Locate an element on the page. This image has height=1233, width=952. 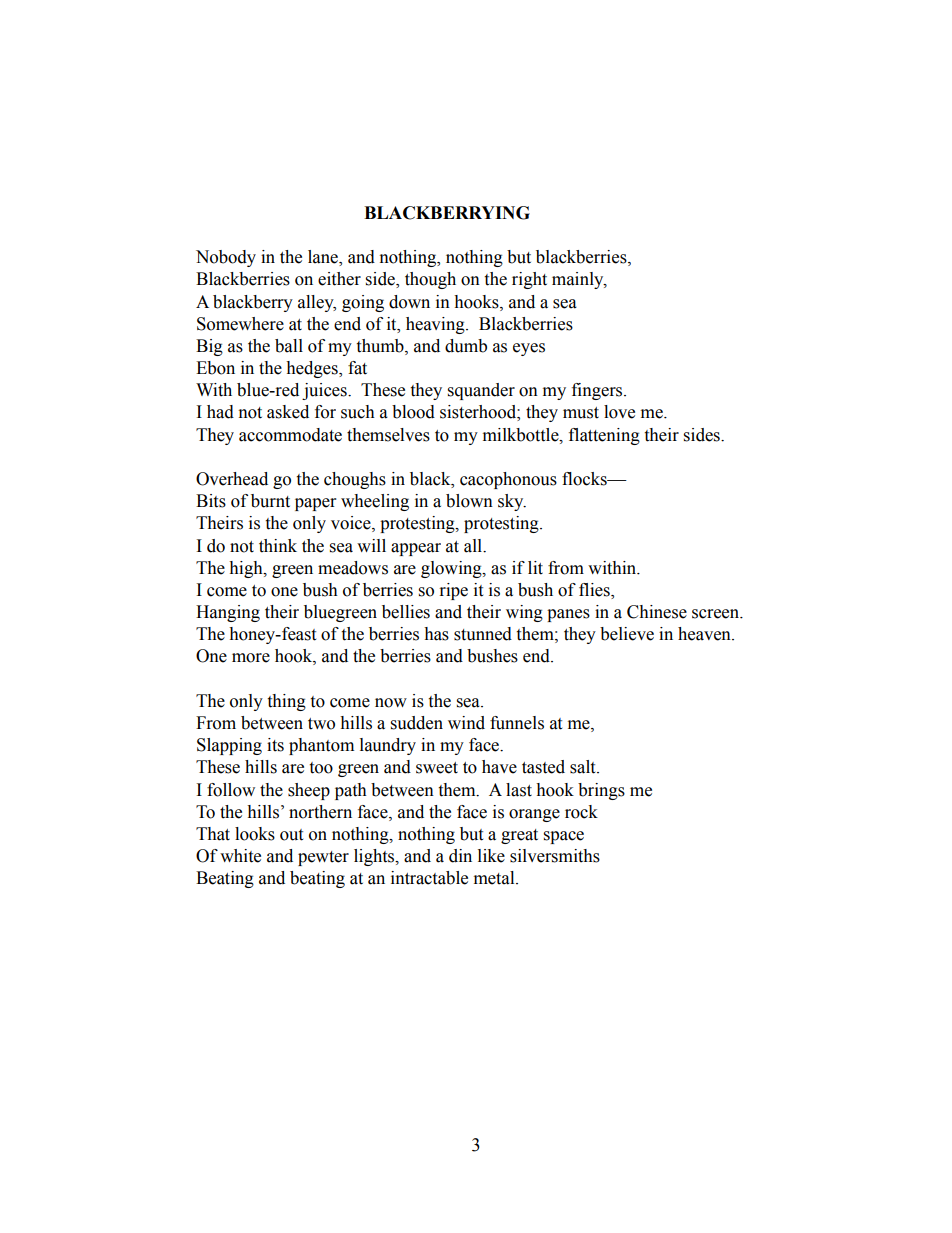
white is located at coordinates (240, 856).
